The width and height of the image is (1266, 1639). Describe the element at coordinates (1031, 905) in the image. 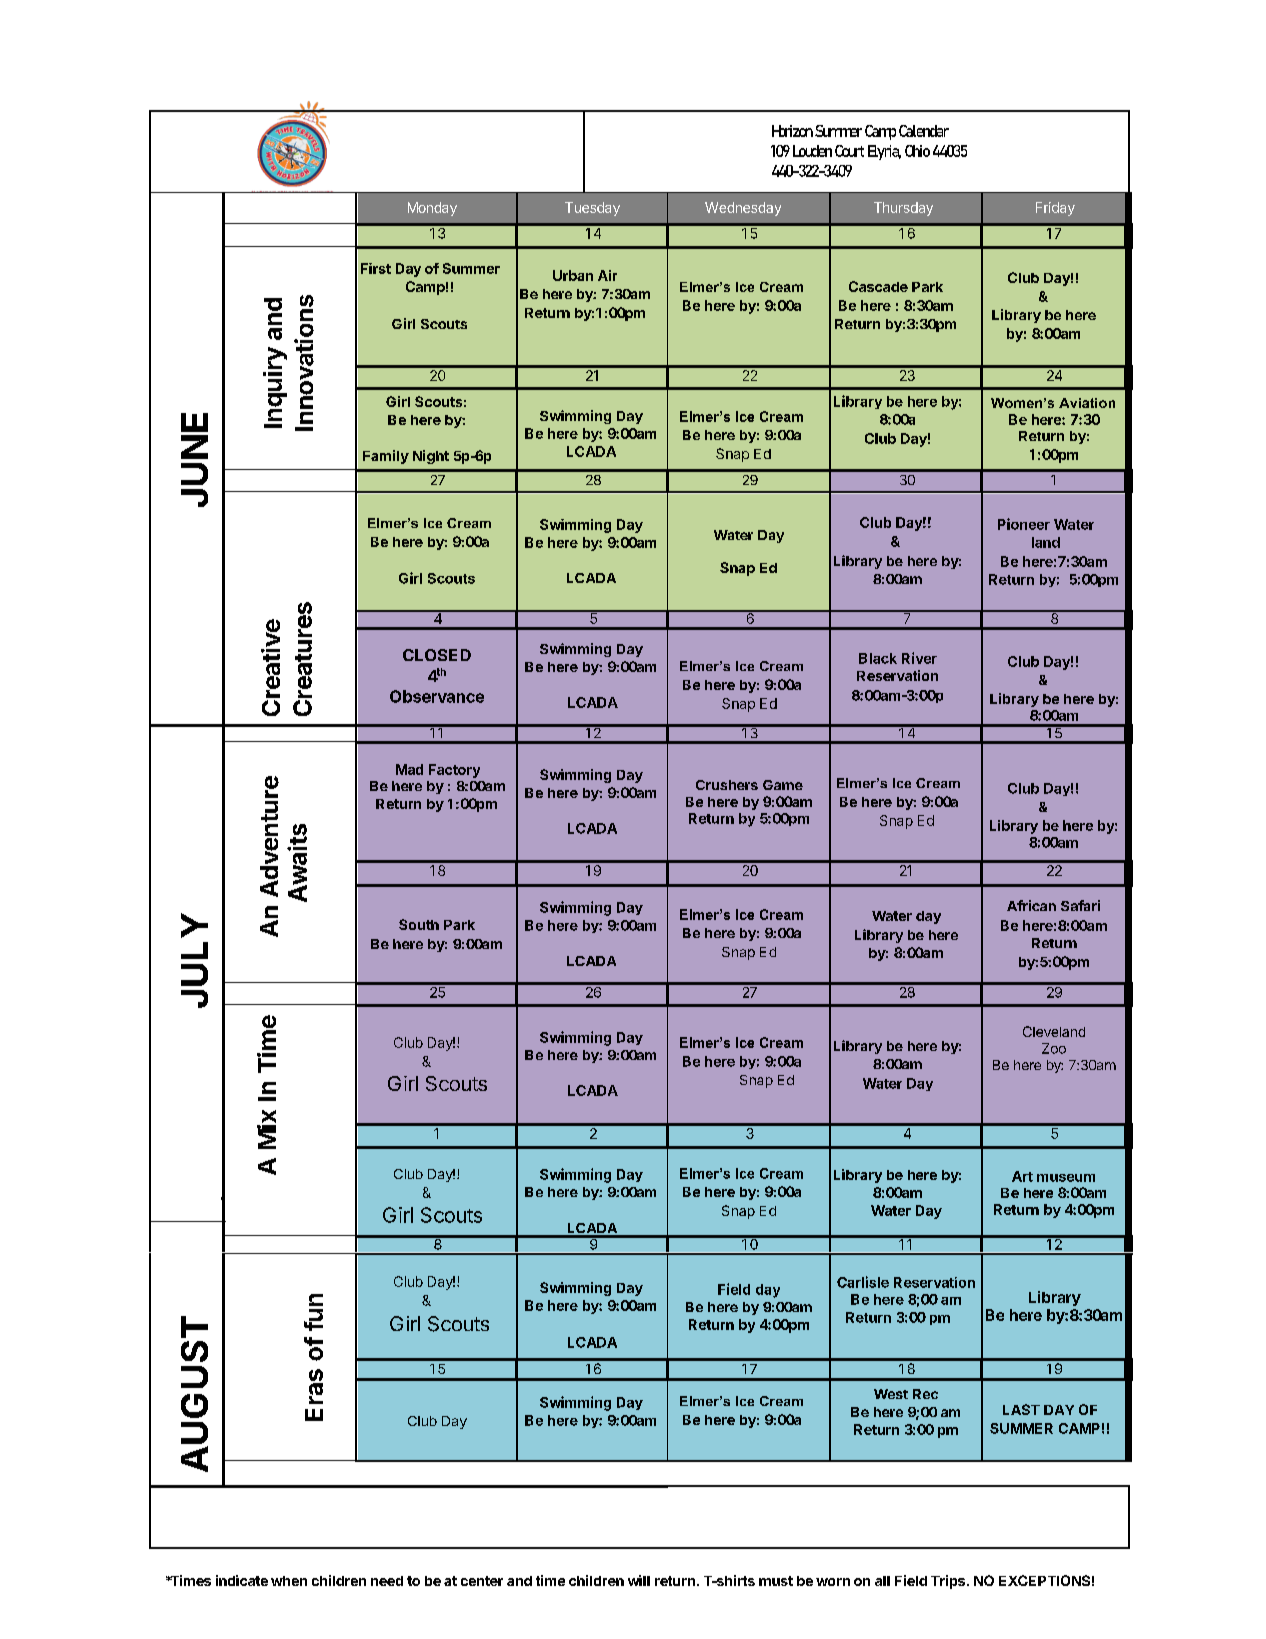

I see `African` at that location.
